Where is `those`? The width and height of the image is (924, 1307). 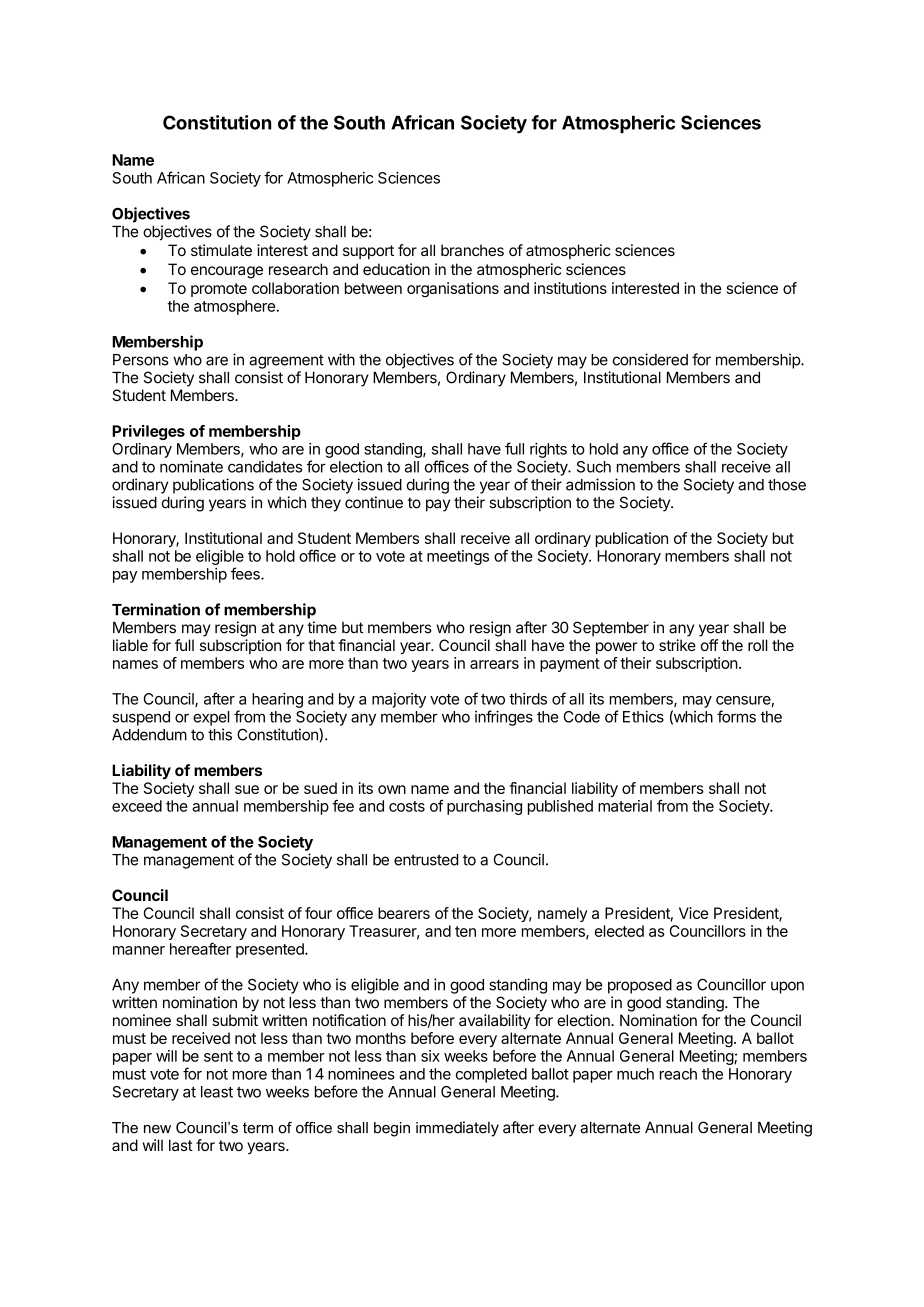
those is located at coordinates (787, 485).
